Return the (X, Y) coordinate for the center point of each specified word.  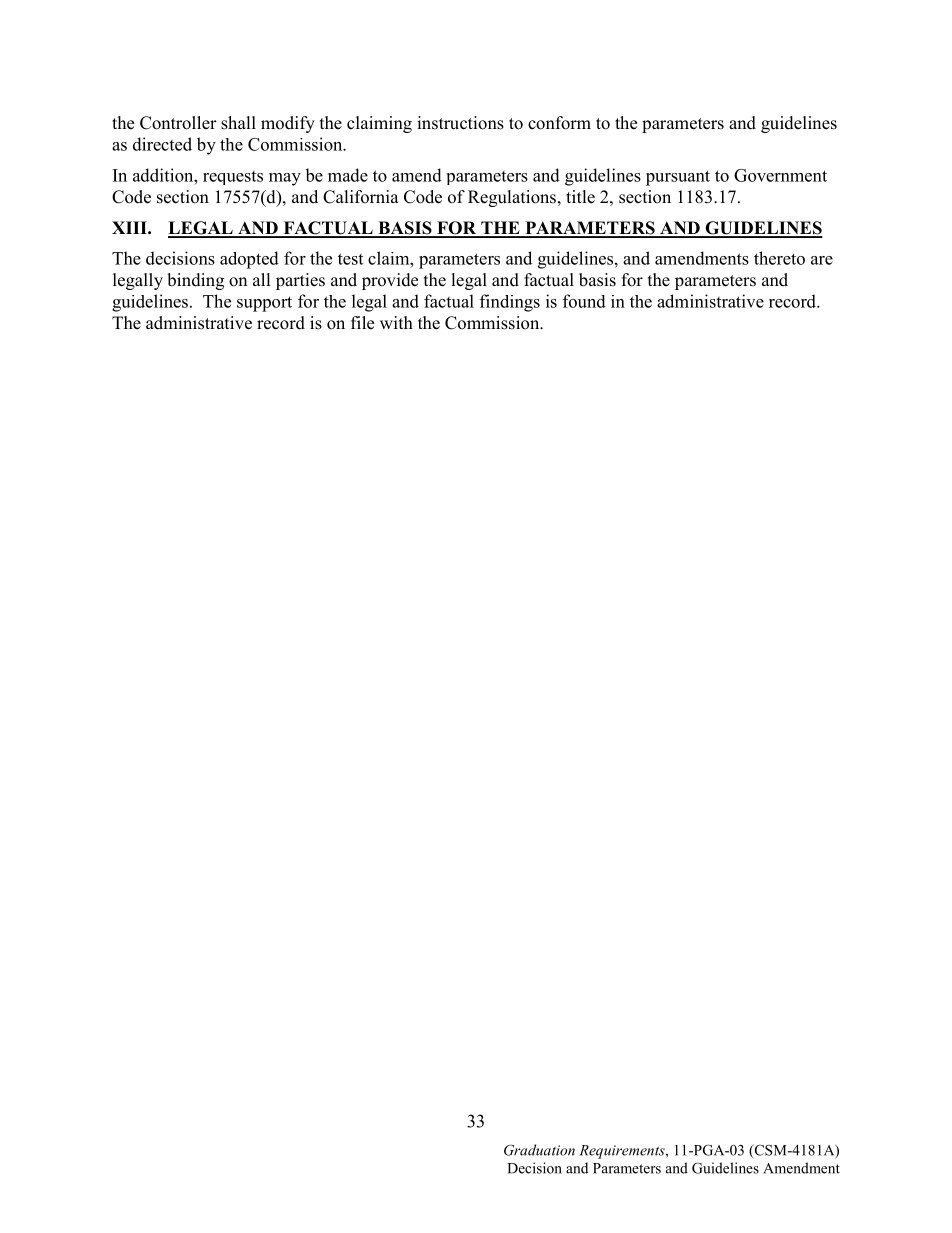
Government (780, 175)
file (362, 323)
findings (510, 303)
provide (390, 281)
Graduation (539, 1150)
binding (195, 281)
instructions (460, 123)
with (396, 322)
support (264, 304)
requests (233, 178)
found (584, 301)
